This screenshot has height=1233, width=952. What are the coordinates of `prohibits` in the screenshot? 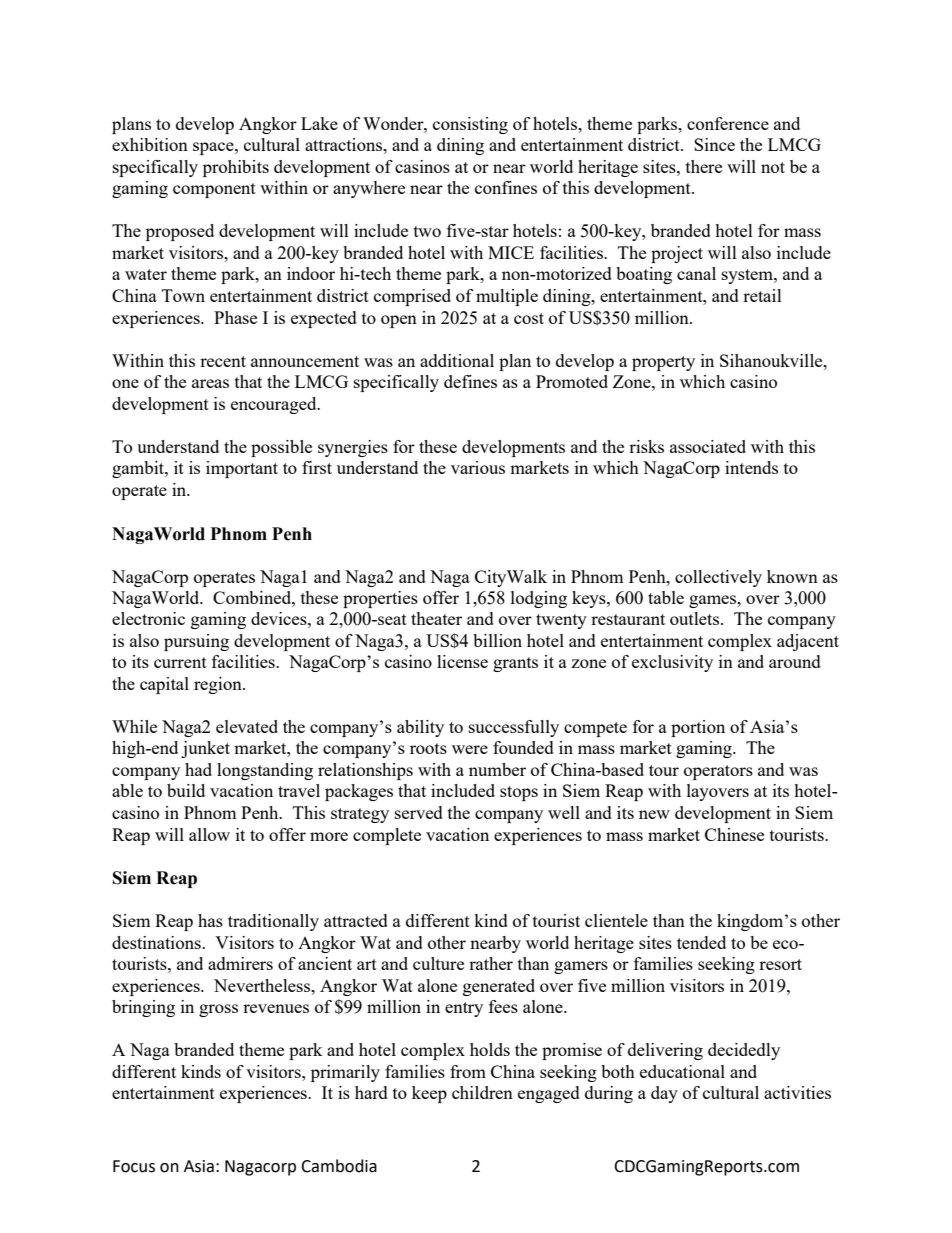 It's located at (236, 168).
